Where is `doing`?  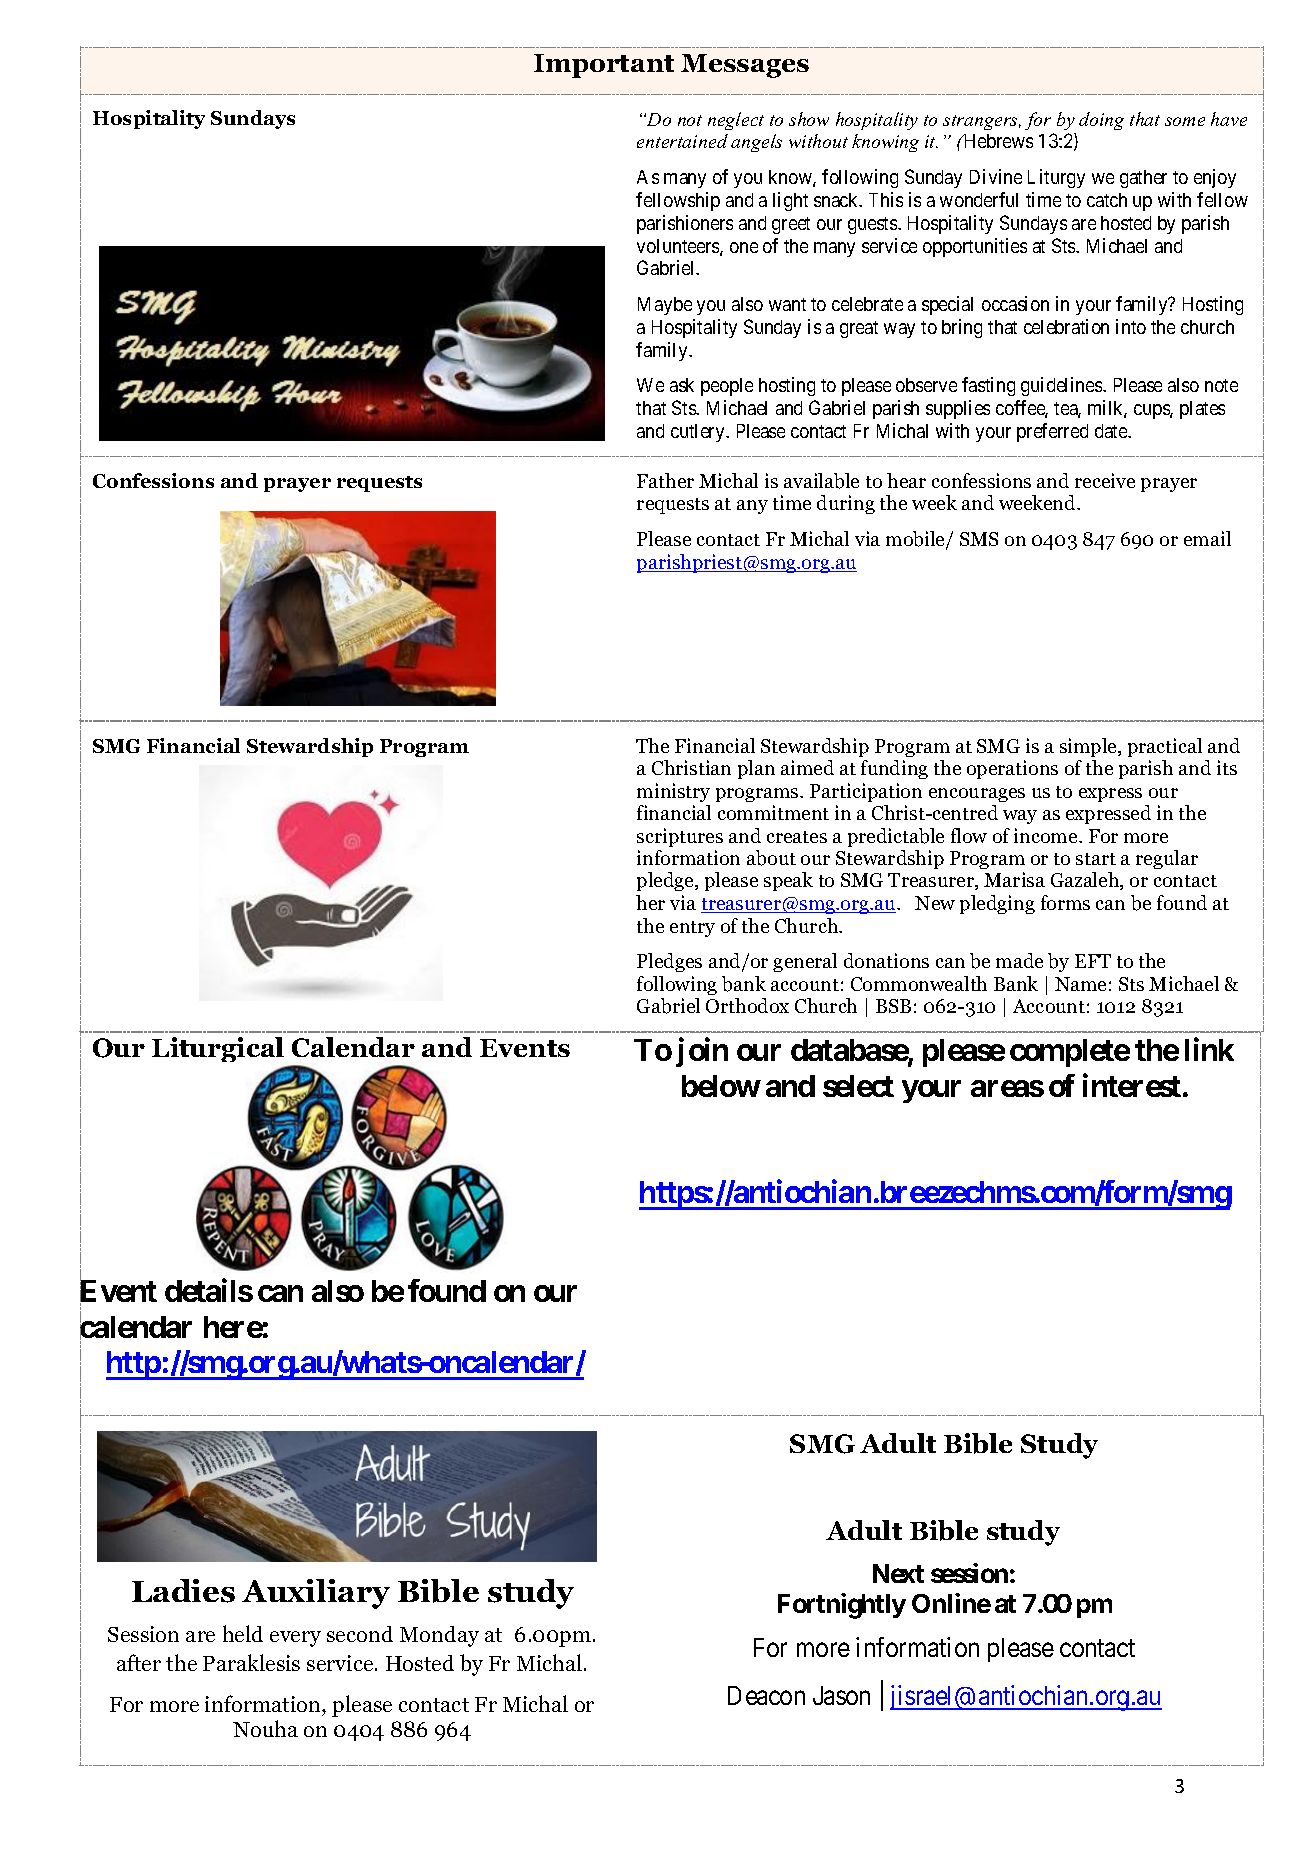 doing is located at coordinates (1101, 121).
